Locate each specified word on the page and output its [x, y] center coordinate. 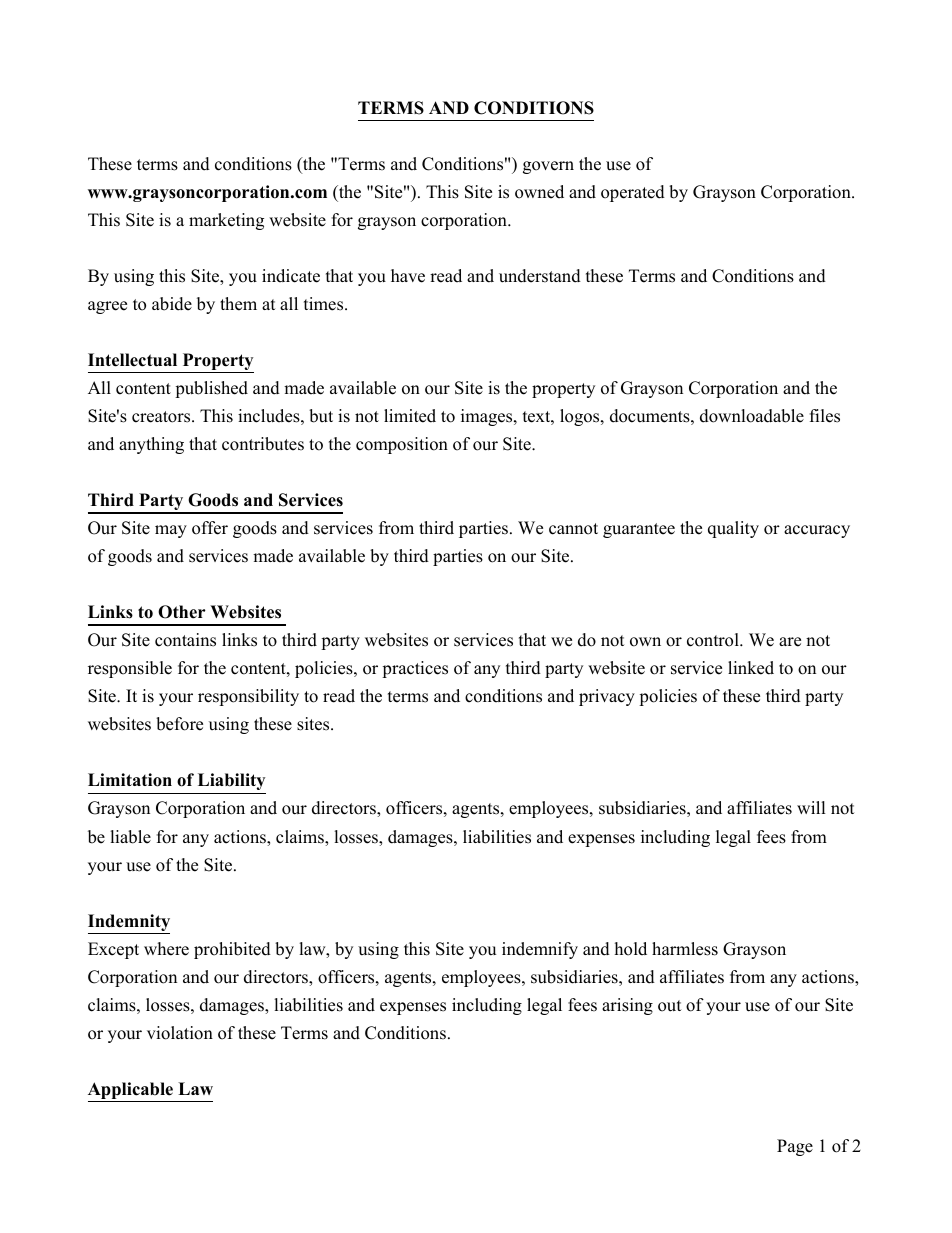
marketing [226, 221]
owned [539, 192]
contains [185, 640]
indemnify [540, 950]
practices [415, 669]
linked [751, 668]
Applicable [132, 1092]
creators [162, 417]
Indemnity [129, 924]
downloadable [752, 416]
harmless [685, 949]
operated [633, 193]
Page [795, 1147]
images [488, 417]
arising [627, 1006]
